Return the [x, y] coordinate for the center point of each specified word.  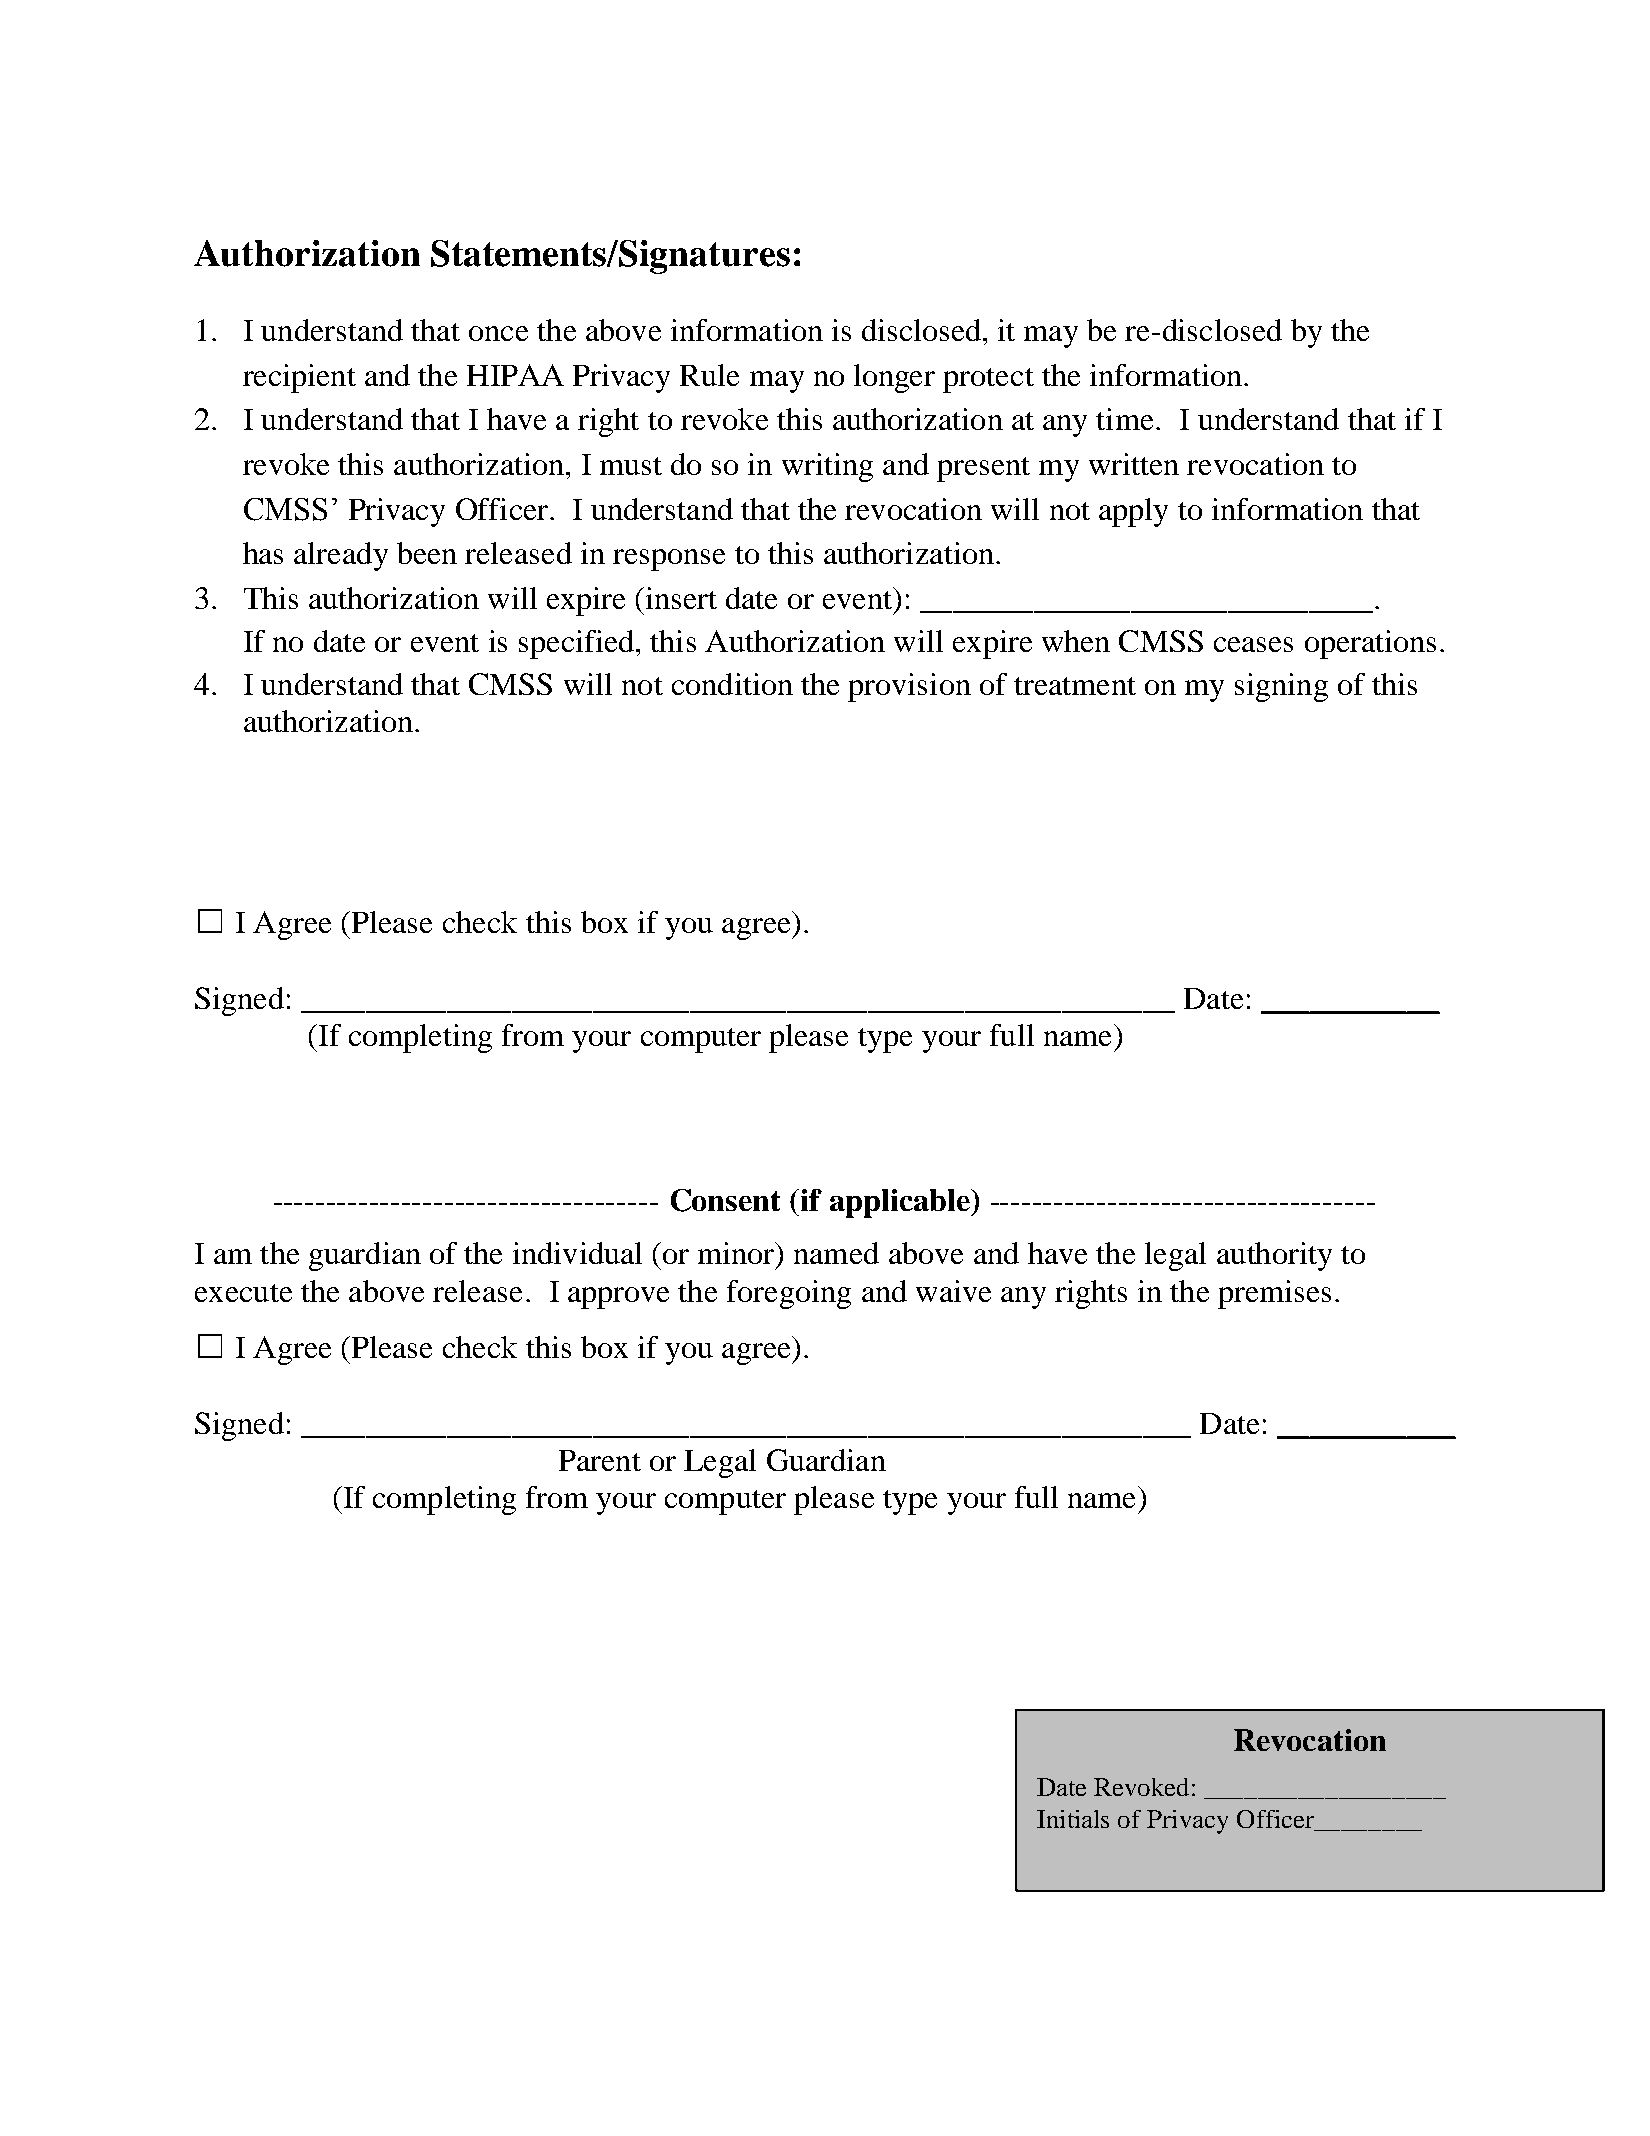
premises [1274, 1294]
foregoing [789, 1294]
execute [243, 1293]
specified [576, 644]
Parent [600, 1460]
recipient [299, 378]
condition [732, 684]
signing [1281, 687]
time [1124, 419]
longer [894, 378]
